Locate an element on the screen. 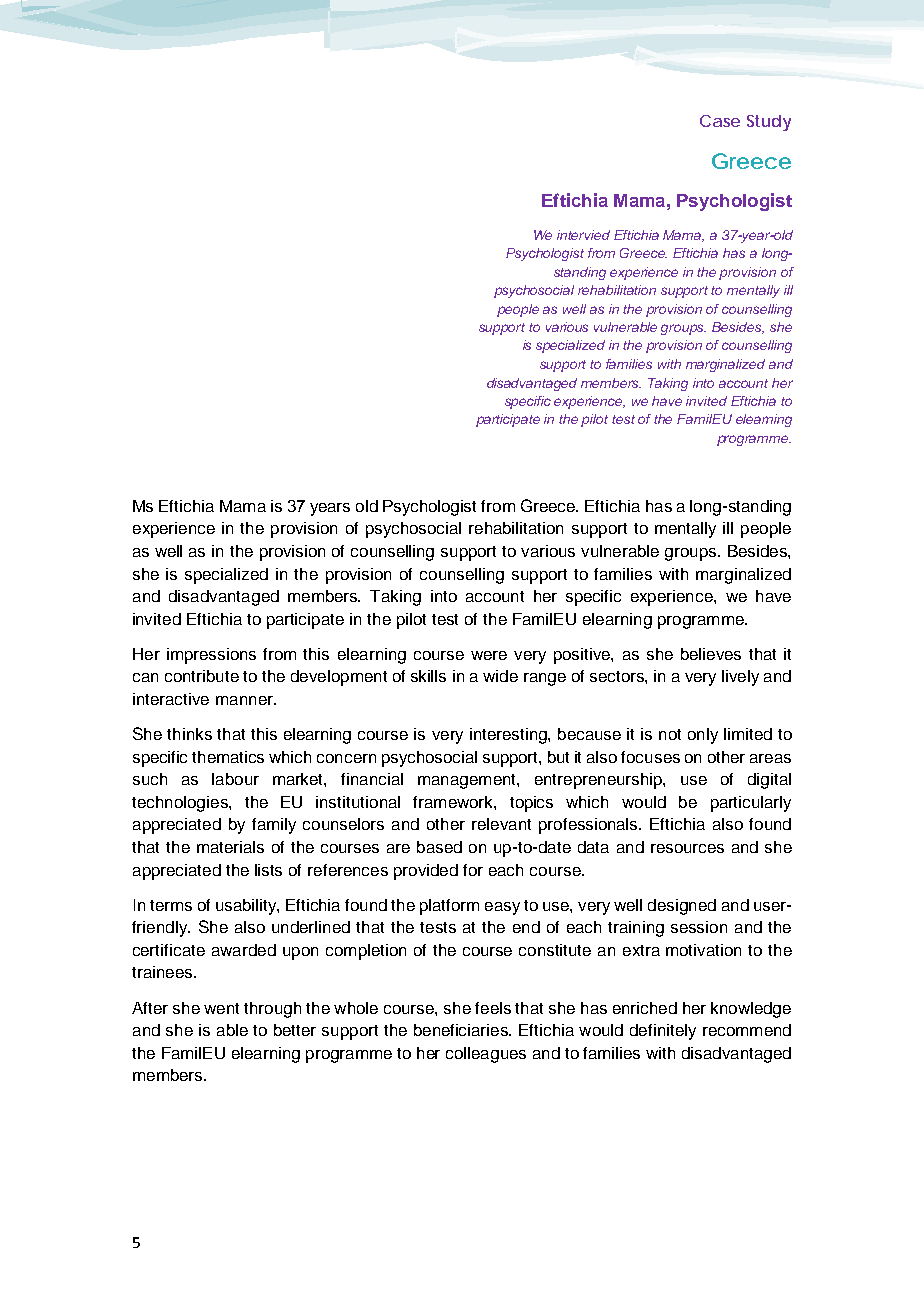  Case is located at coordinates (720, 121).
